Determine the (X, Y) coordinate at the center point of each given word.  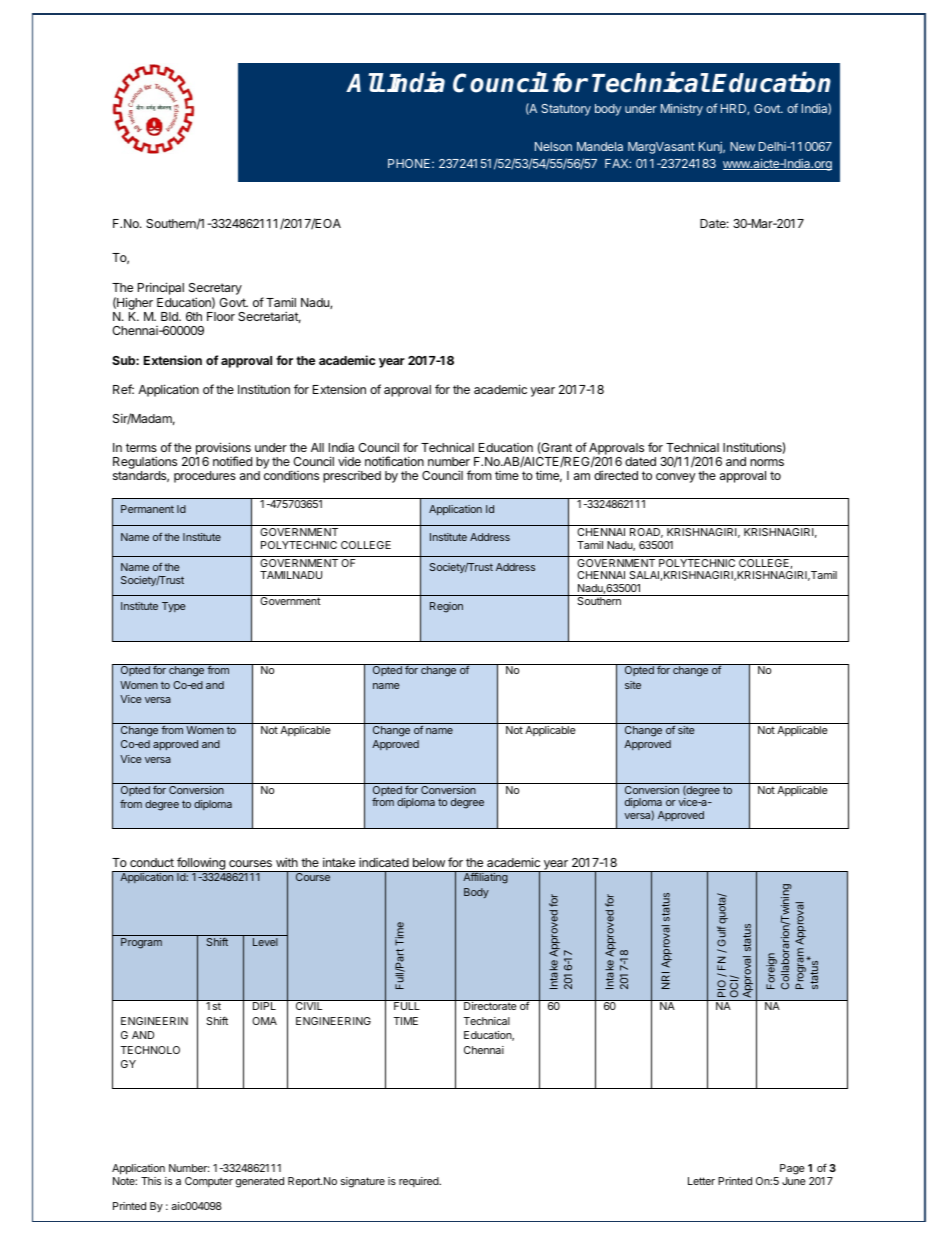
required (420, 1182)
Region (446, 607)
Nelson (553, 146)
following (201, 864)
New (742, 146)
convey (676, 478)
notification (394, 461)
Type (174, 607)
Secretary (215, 290)
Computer (209, 1182)
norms (767, 462)
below (429, 862)
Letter (701, 1181)
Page (791, 1171)
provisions (223, 449)
